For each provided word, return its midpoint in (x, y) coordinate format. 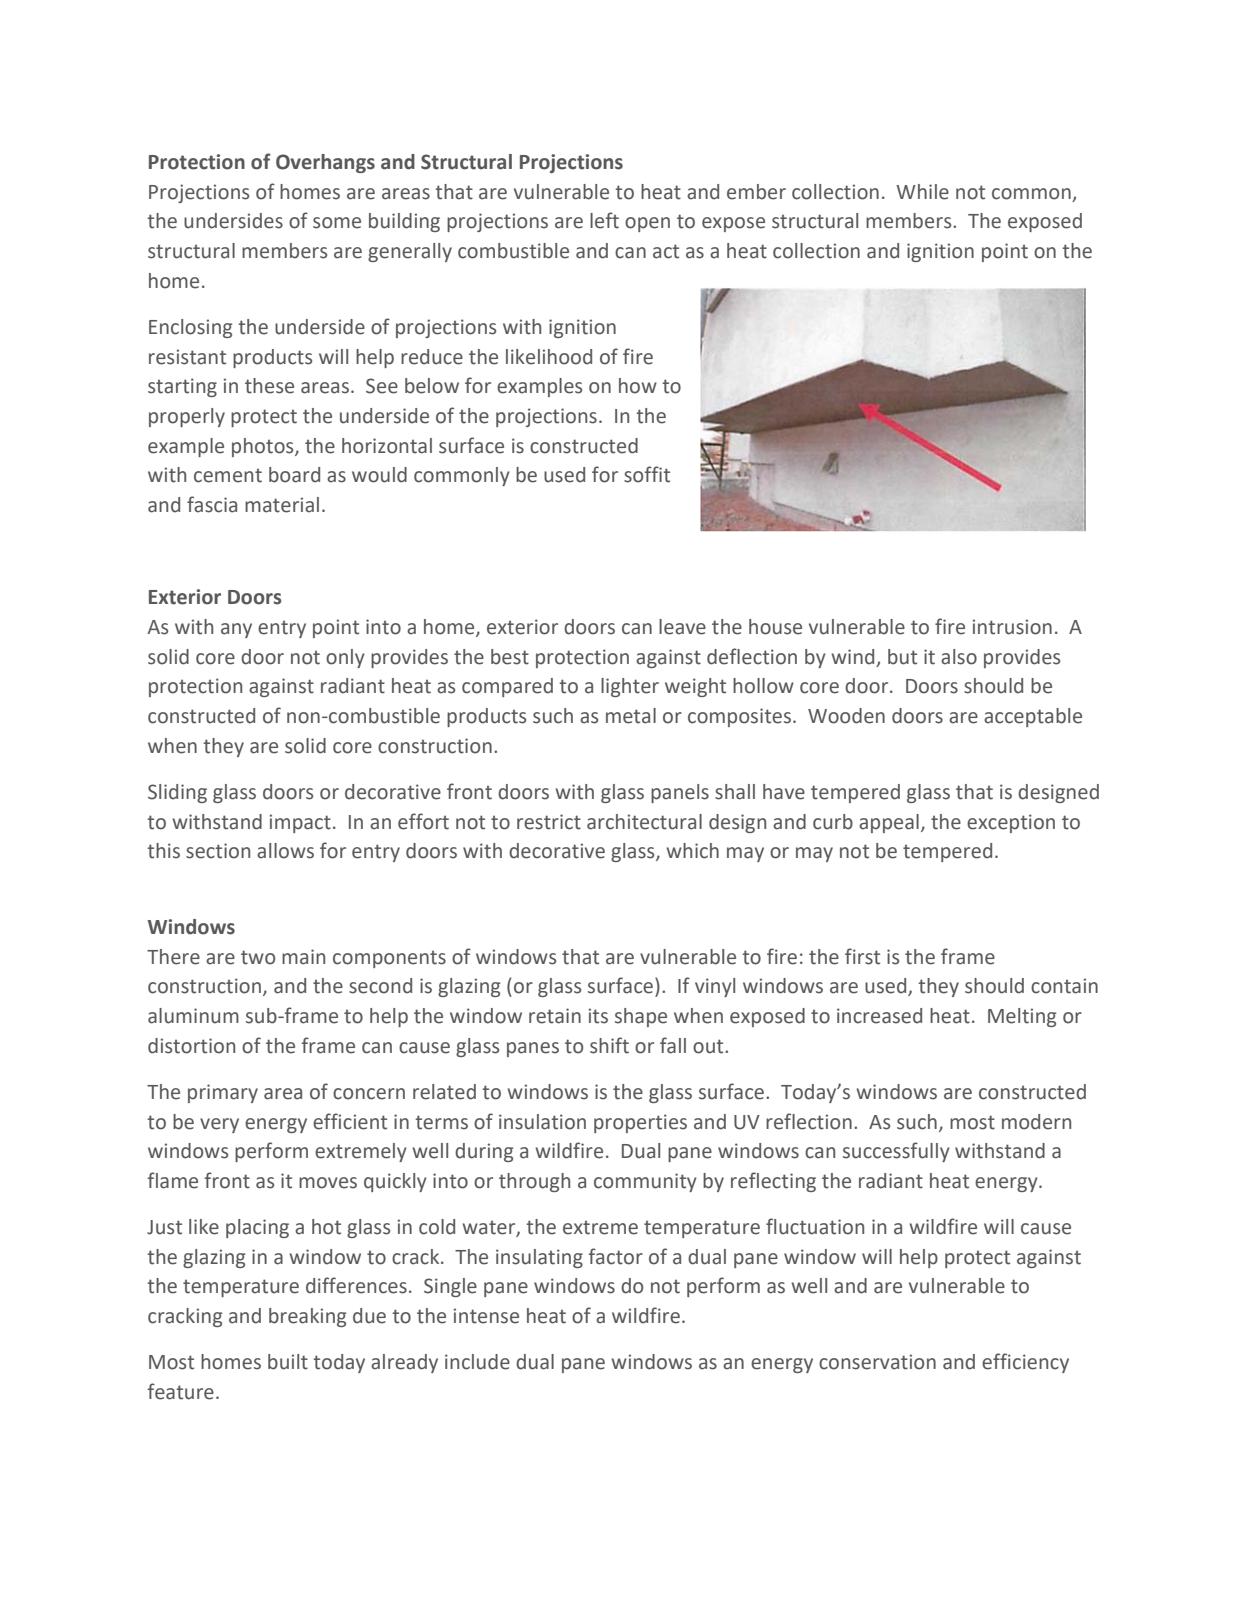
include (477, 1362)
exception (1011, 823)
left (604, 220)
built (288, 1362)
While (922, 192)
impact (300, 823)
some (337, 223)
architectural (644, 822)
